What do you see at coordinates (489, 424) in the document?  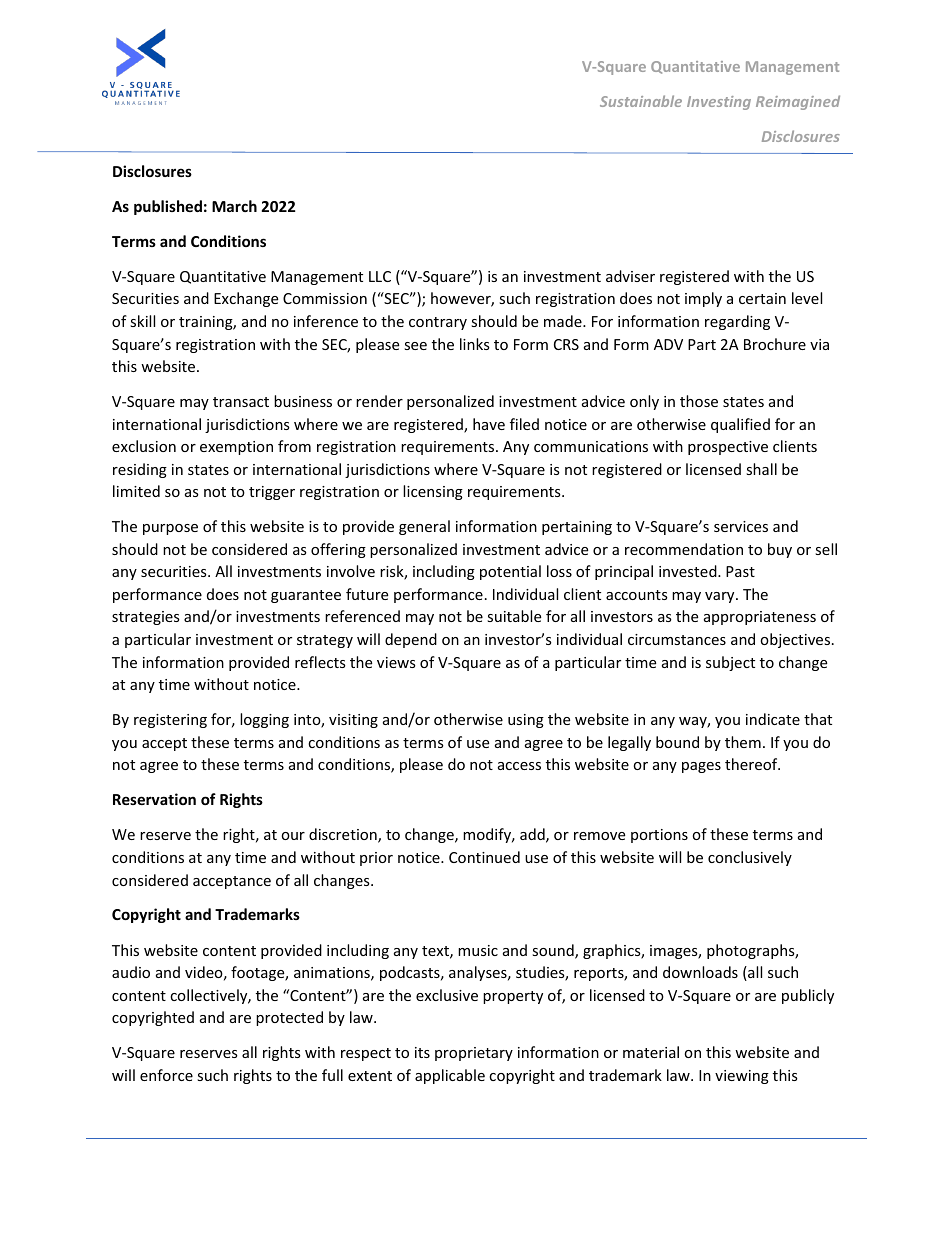 I see `have` at bounding box center [489, 424].
